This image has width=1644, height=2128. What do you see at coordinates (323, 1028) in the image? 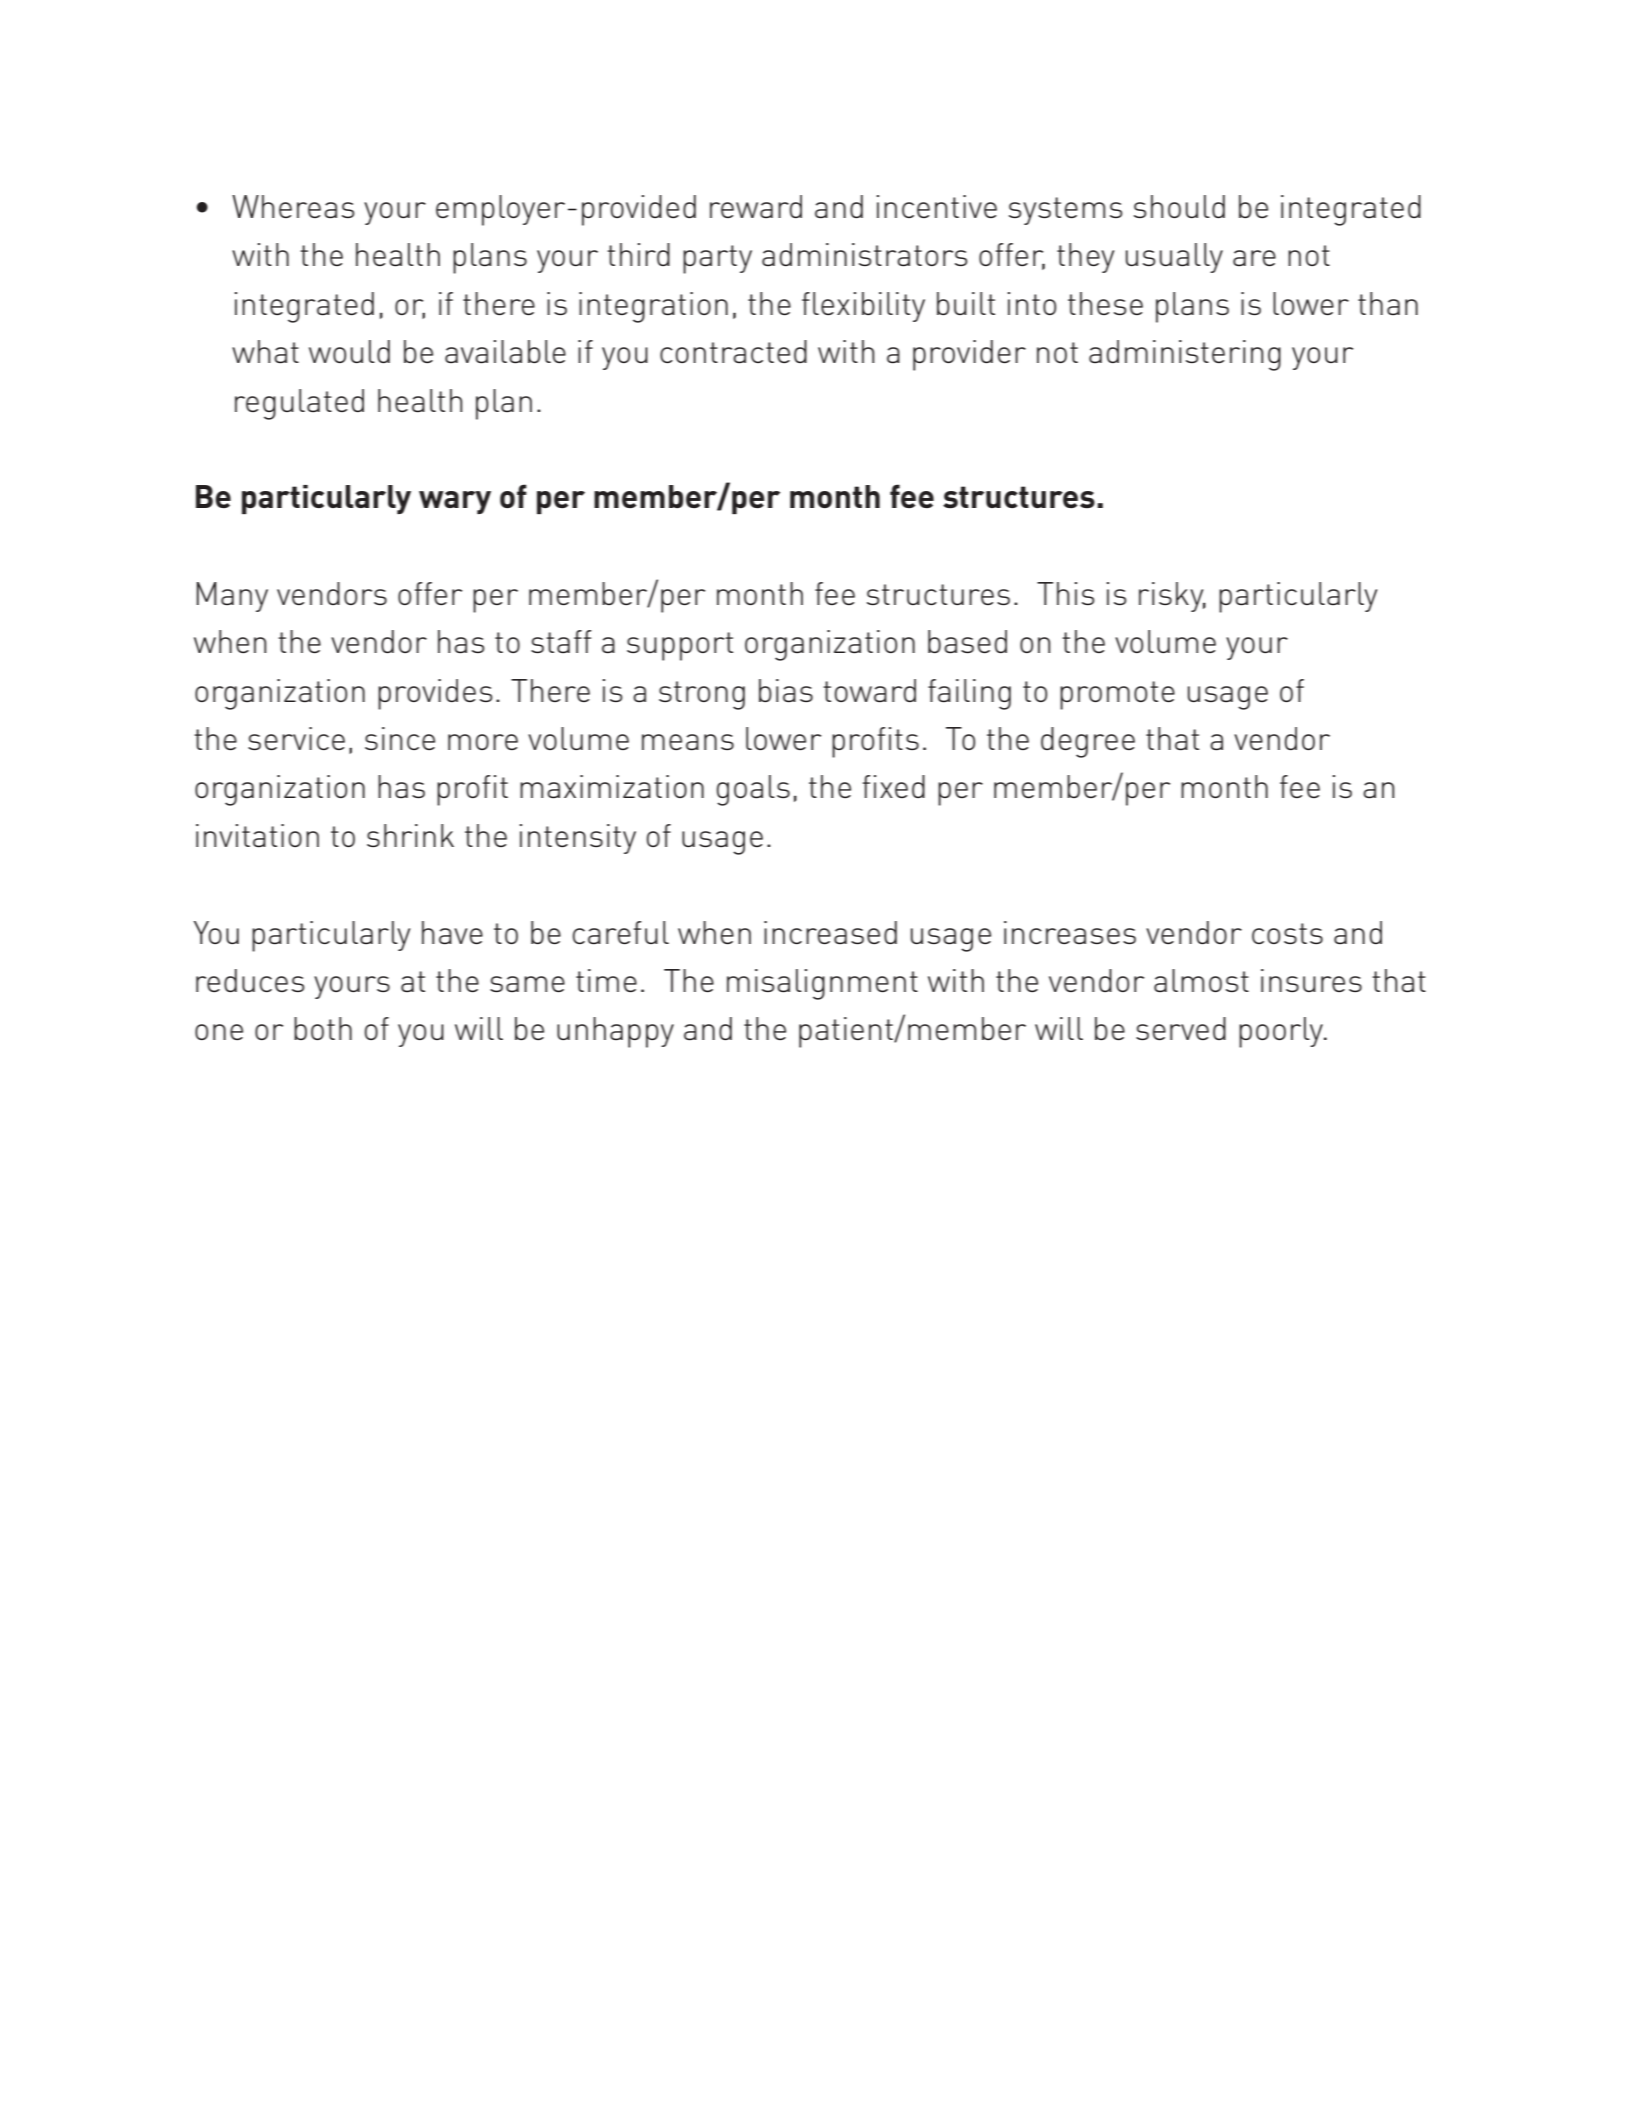
I see `both` at bounding box center [323, 1028].
